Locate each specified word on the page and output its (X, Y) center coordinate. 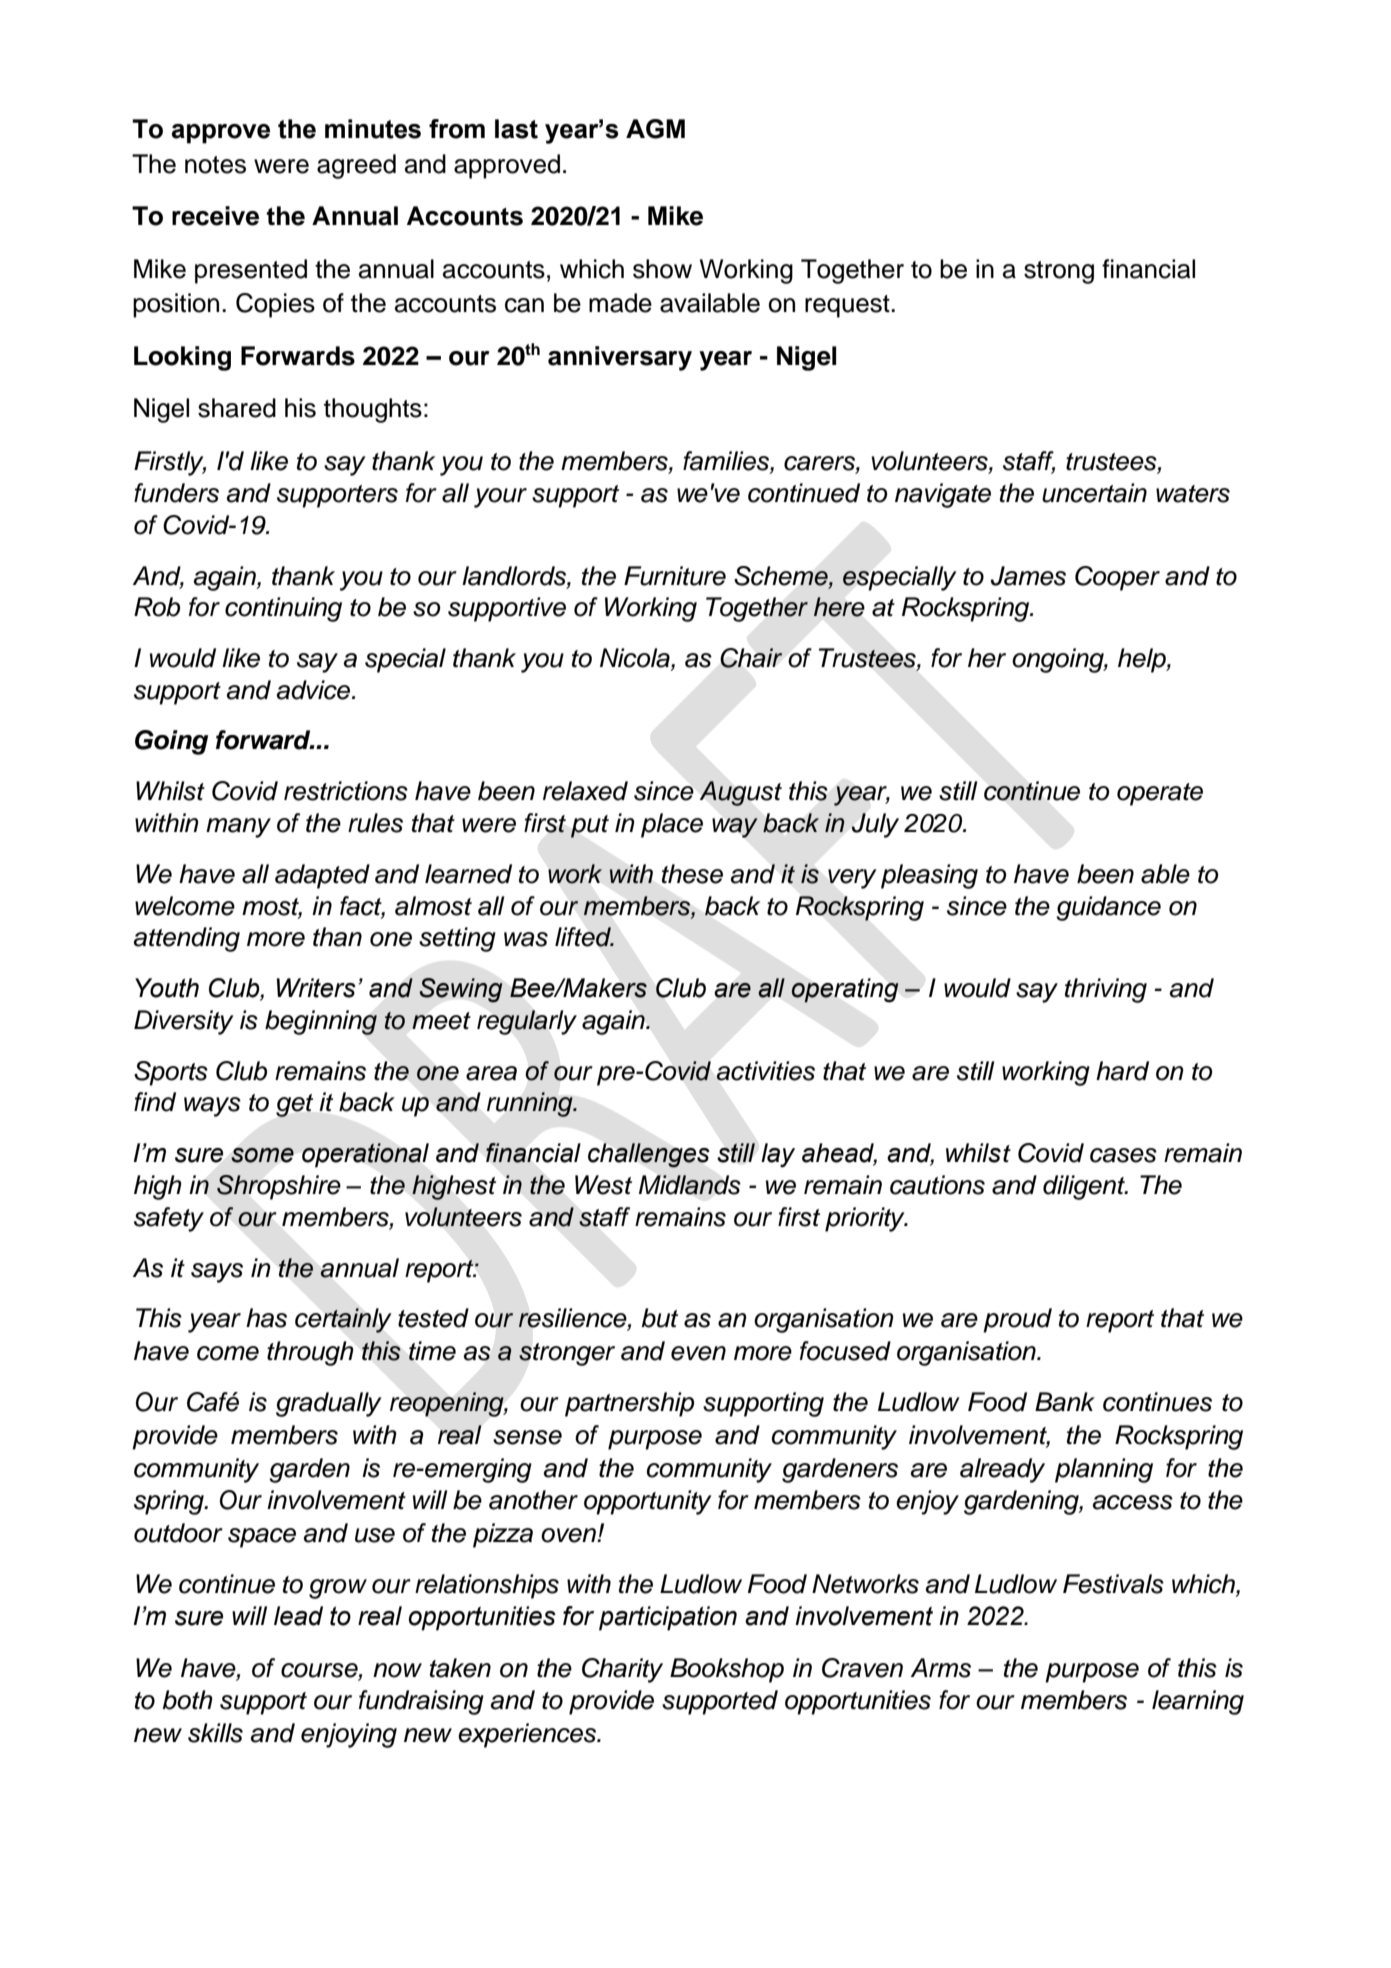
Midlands (690, 1185)
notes (215, 165)
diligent (1085, 1187)
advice (315, 690)
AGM (655, 129)
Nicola (636, 659)
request (848, 306)
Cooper (1117, 578)
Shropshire (279, 1187)
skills (215, 1733)
